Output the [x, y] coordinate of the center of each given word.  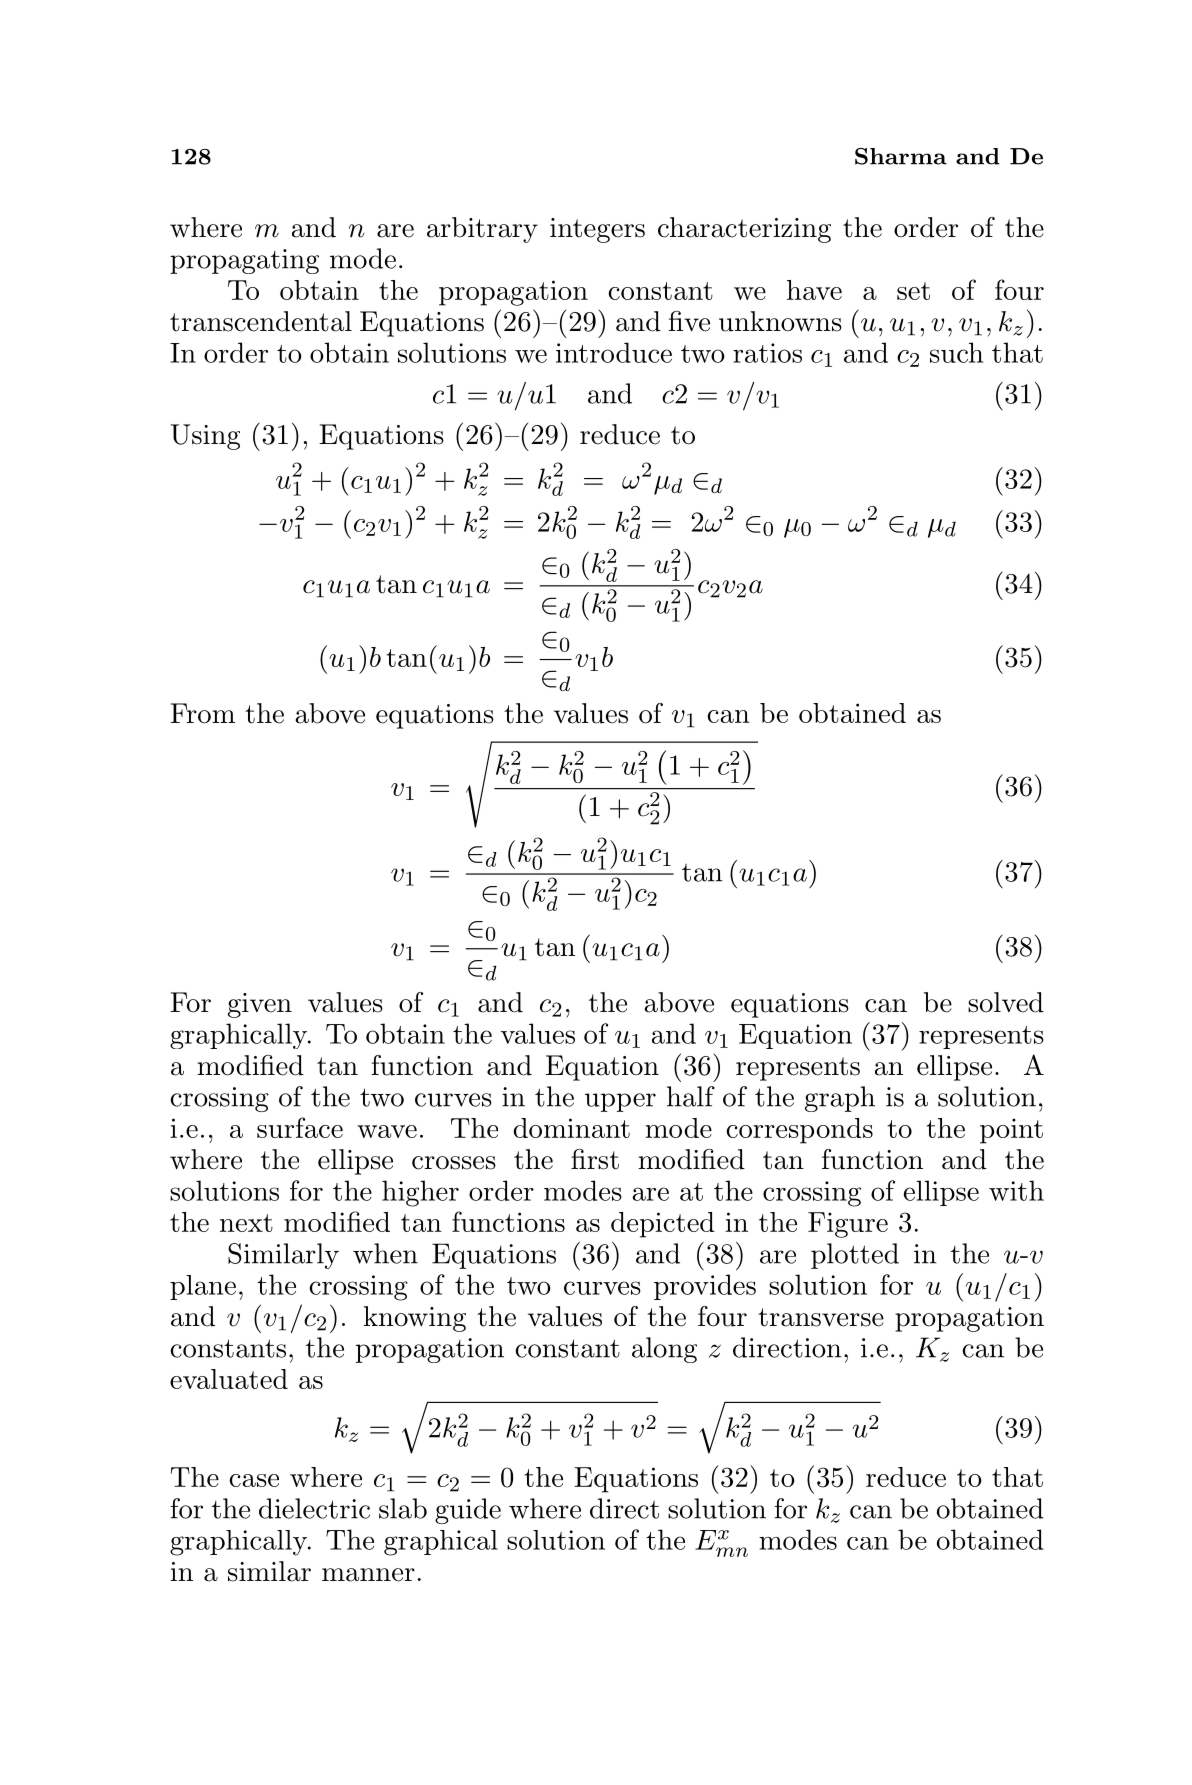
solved [1006, 1002]
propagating [244, 261]
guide [468, 1511]
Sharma [901, 156]
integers [597, 230]
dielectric [314, 1508]
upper [620, 1102]
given [260, 1005]
